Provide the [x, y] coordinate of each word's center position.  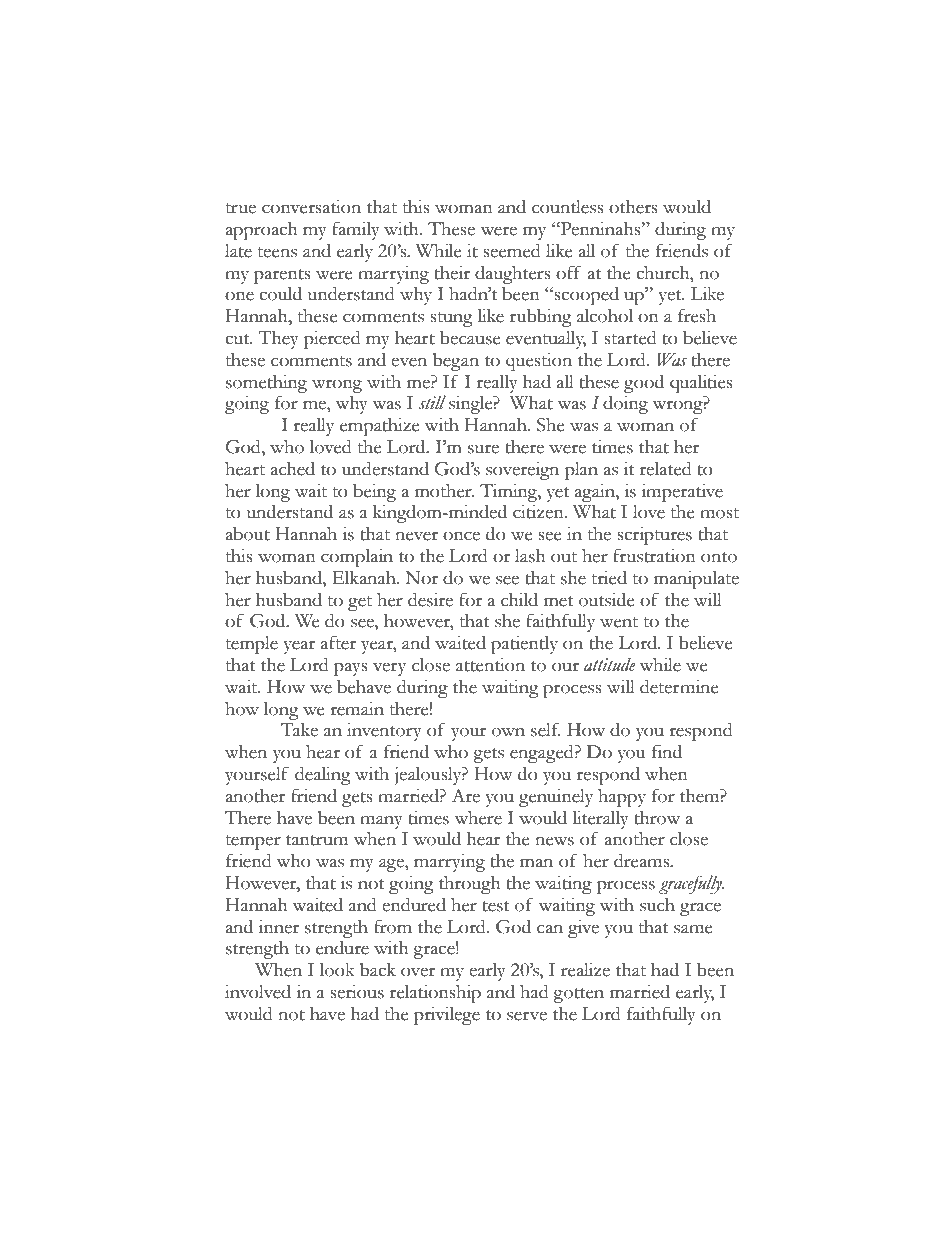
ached [292, 469]
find [667, 751]
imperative [682, 492]
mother [444, 490]
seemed [512, 250]
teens [277, 252]
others [633, 207]
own [508, 732]
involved [258, 991]
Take [299, 729]
